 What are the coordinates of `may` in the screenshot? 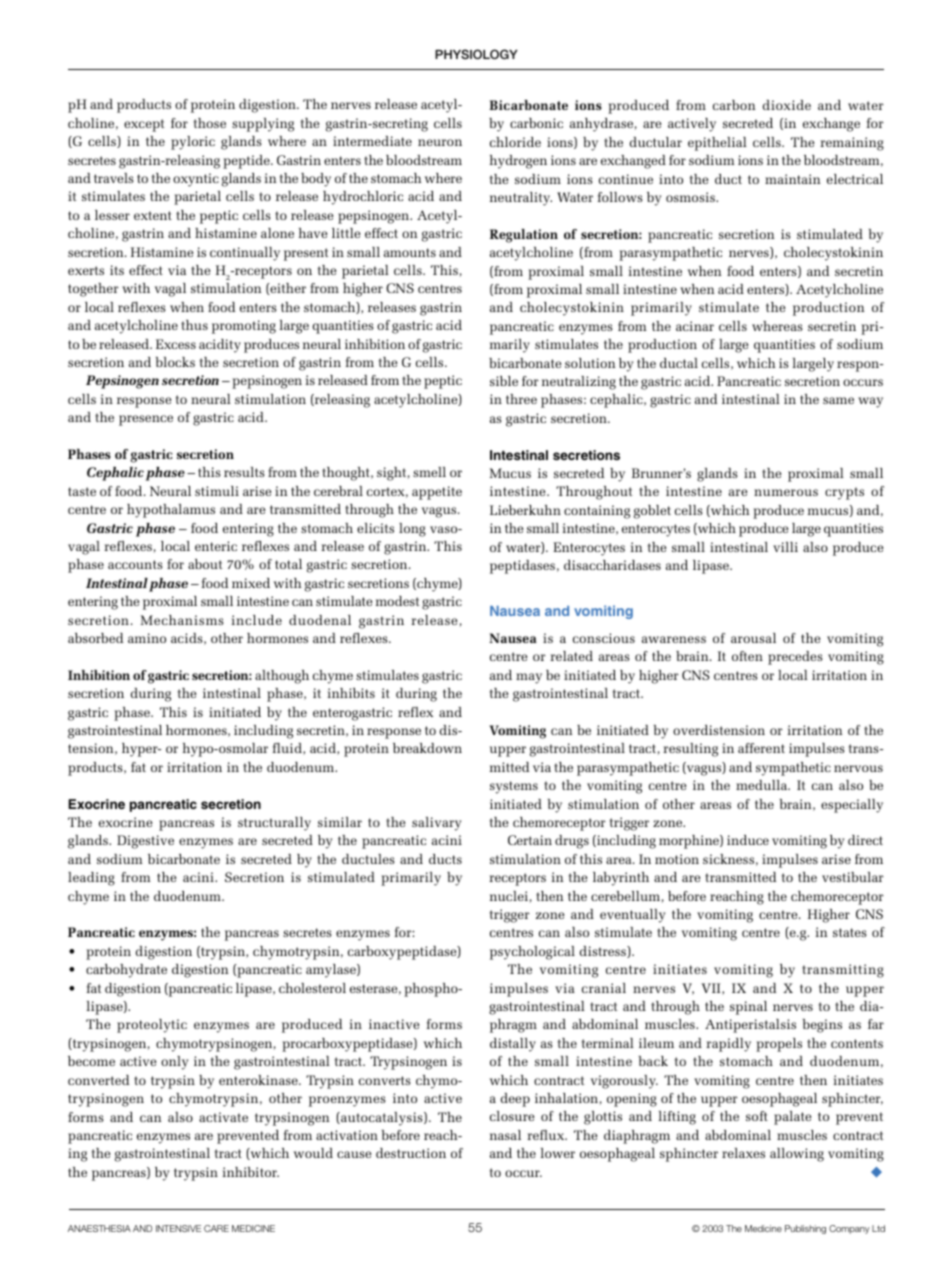 It's located at (529, 678).
